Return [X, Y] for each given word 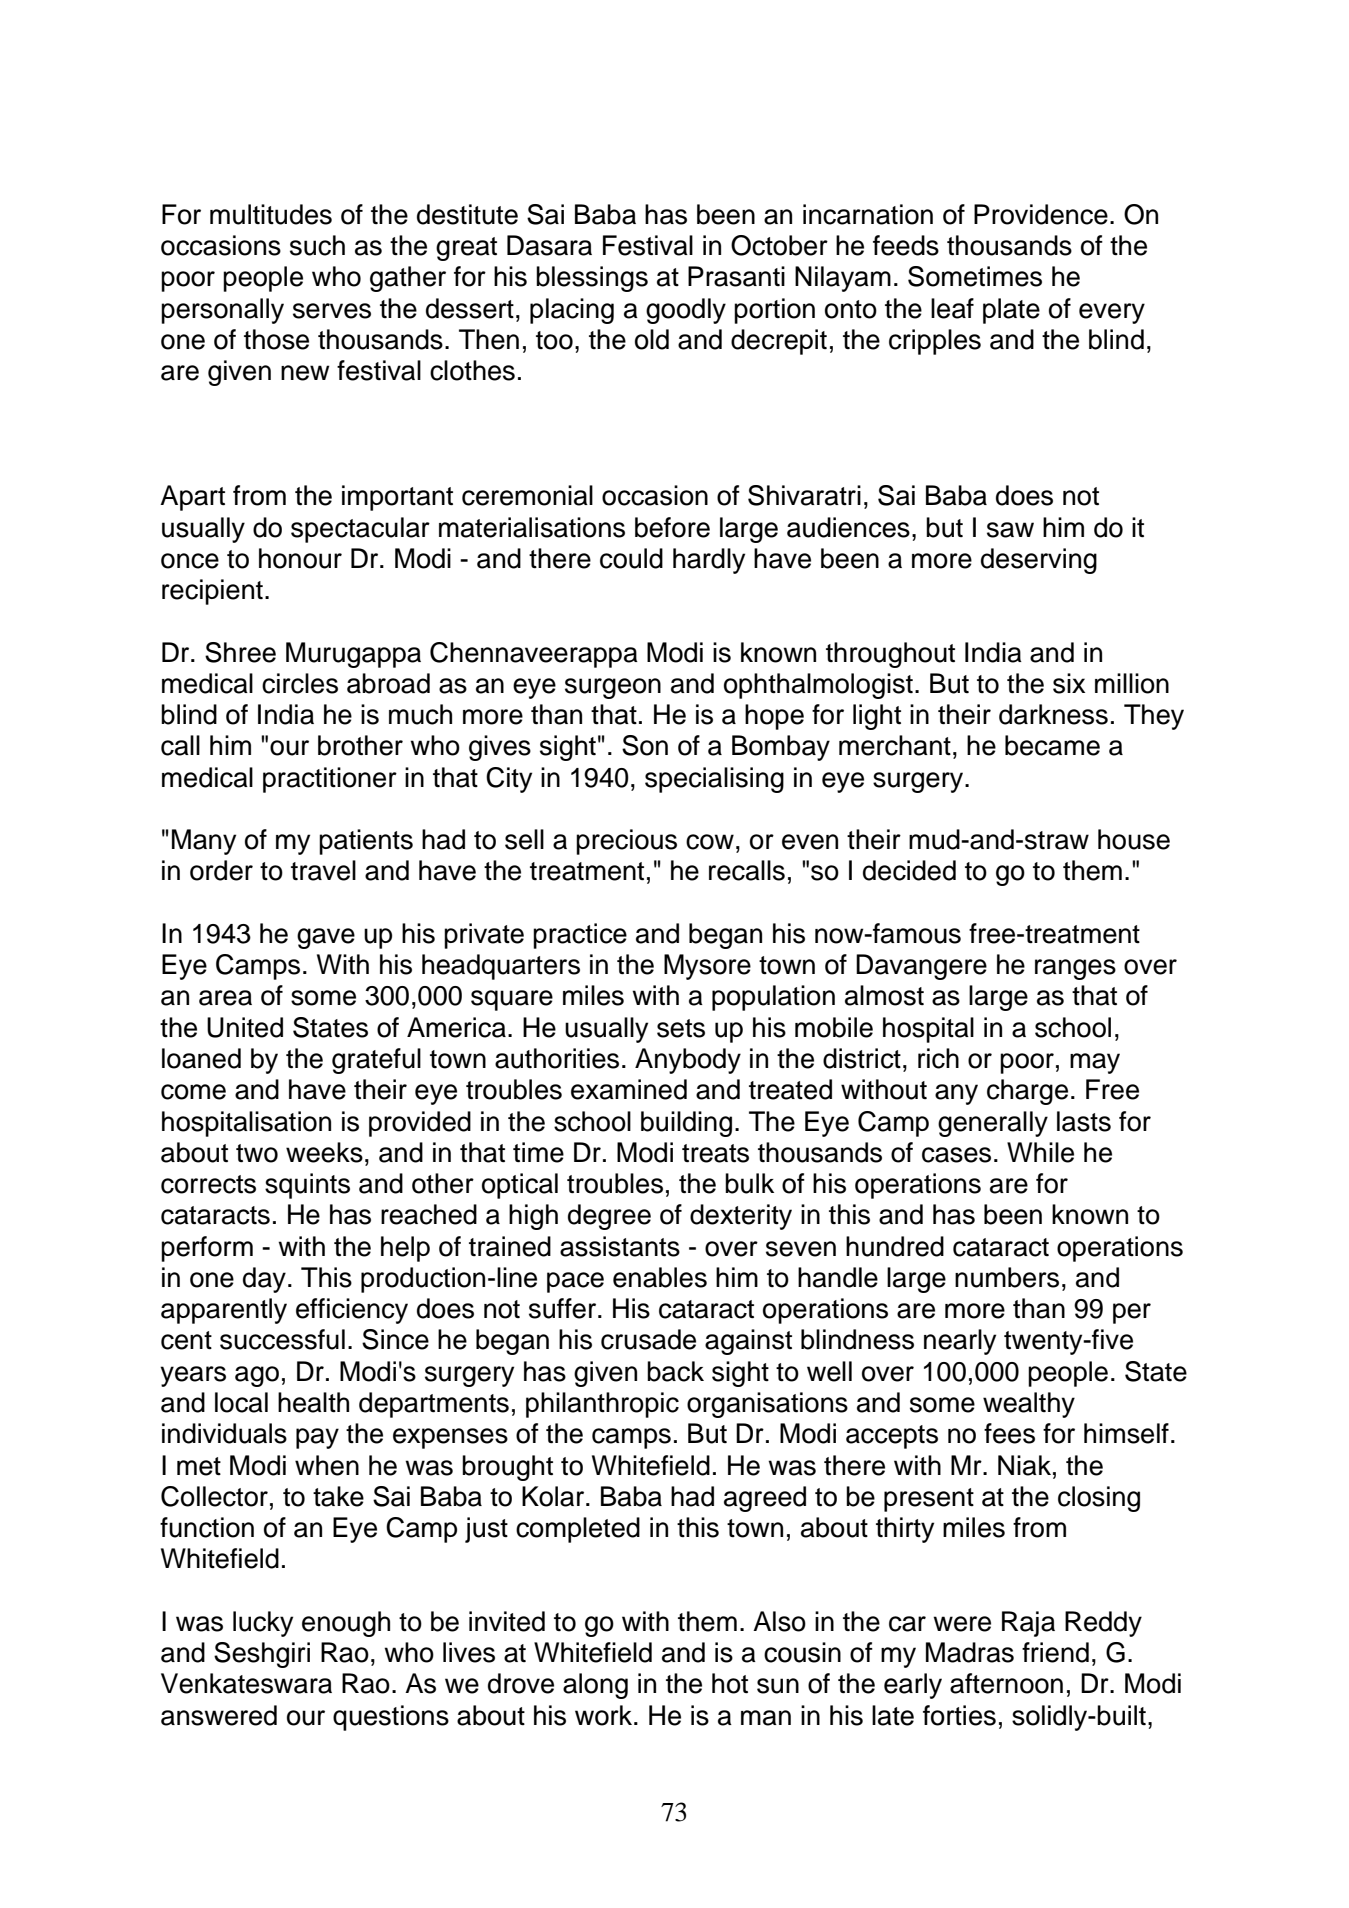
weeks [324, 1152]
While [1040, 1152]
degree [609, 1217]
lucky [263, 1624]
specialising [714, 780]
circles [300, 683]
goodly [686, 311]
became [1052, 745]
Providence [1041, 214]
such [317, 245]
